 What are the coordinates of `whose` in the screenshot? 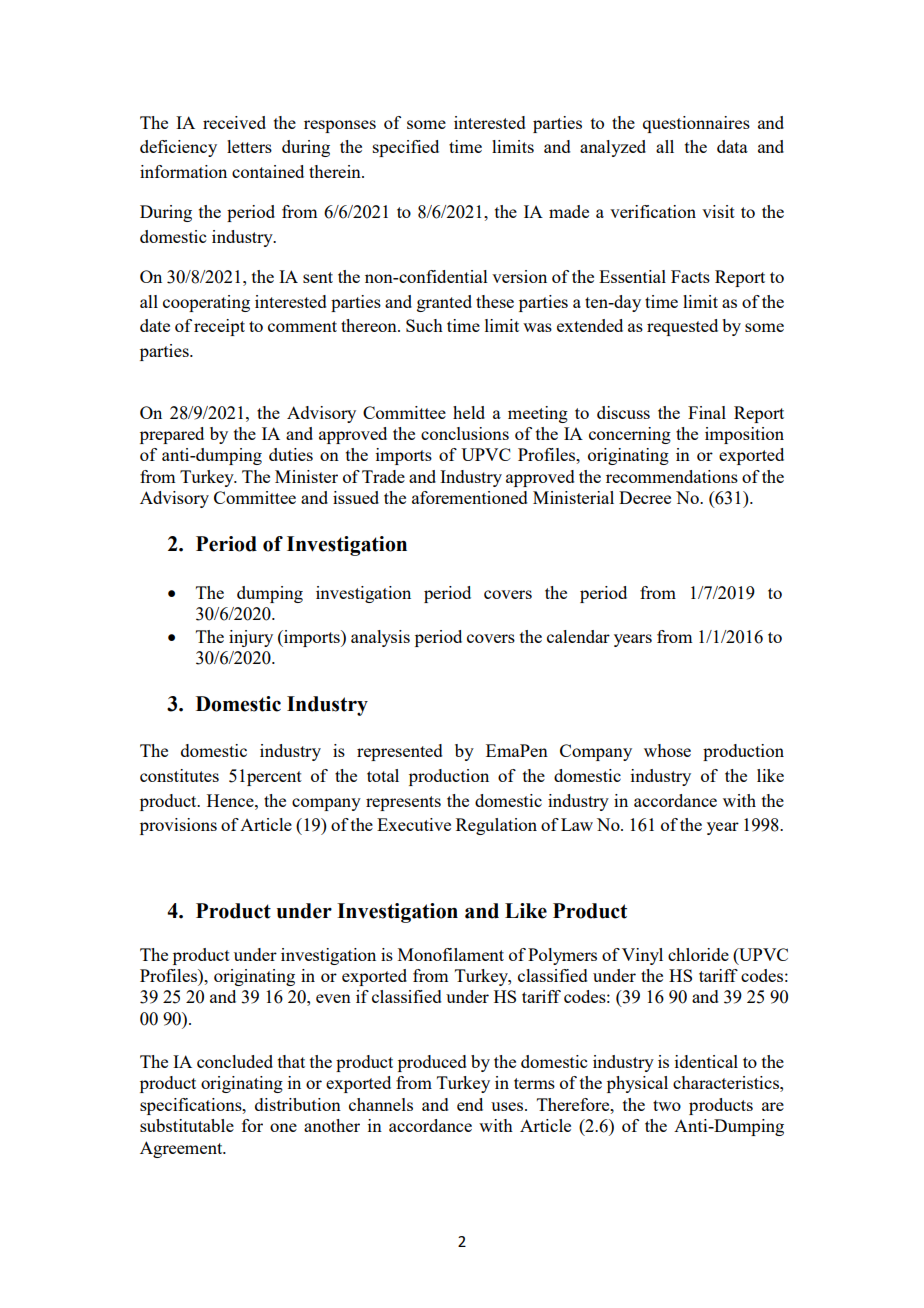 It's located at (667, 750).
